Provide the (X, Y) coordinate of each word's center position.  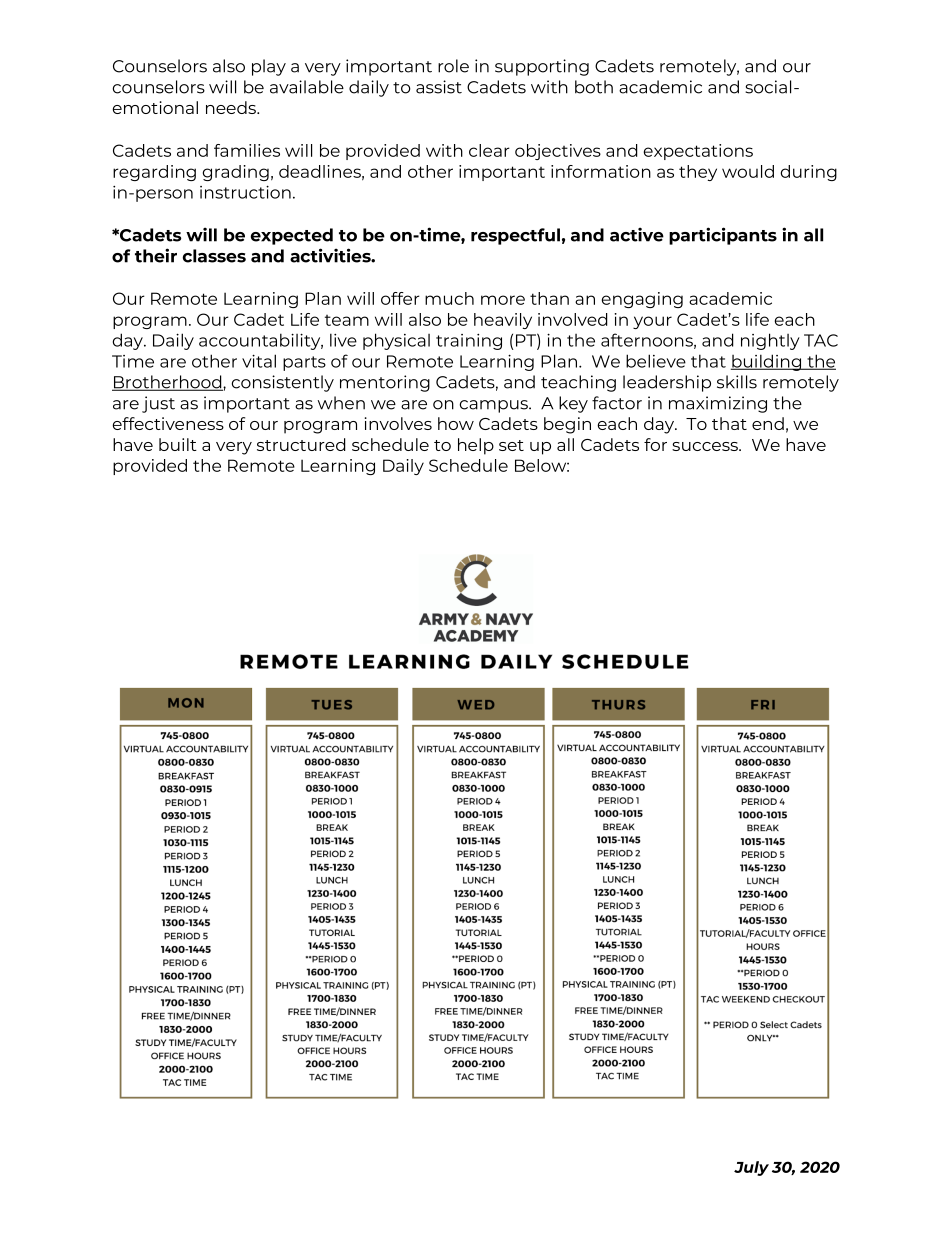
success (706, 446)
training (469, 342)
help (476, 446)
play (269, 67)
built (178, 444)
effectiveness (168, 423)
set (511, 445)
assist (439, 87)
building (767, 362)
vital (259, 361)
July (751, 1168)
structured (301, 444)
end (768, 423)
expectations (698, 152)
